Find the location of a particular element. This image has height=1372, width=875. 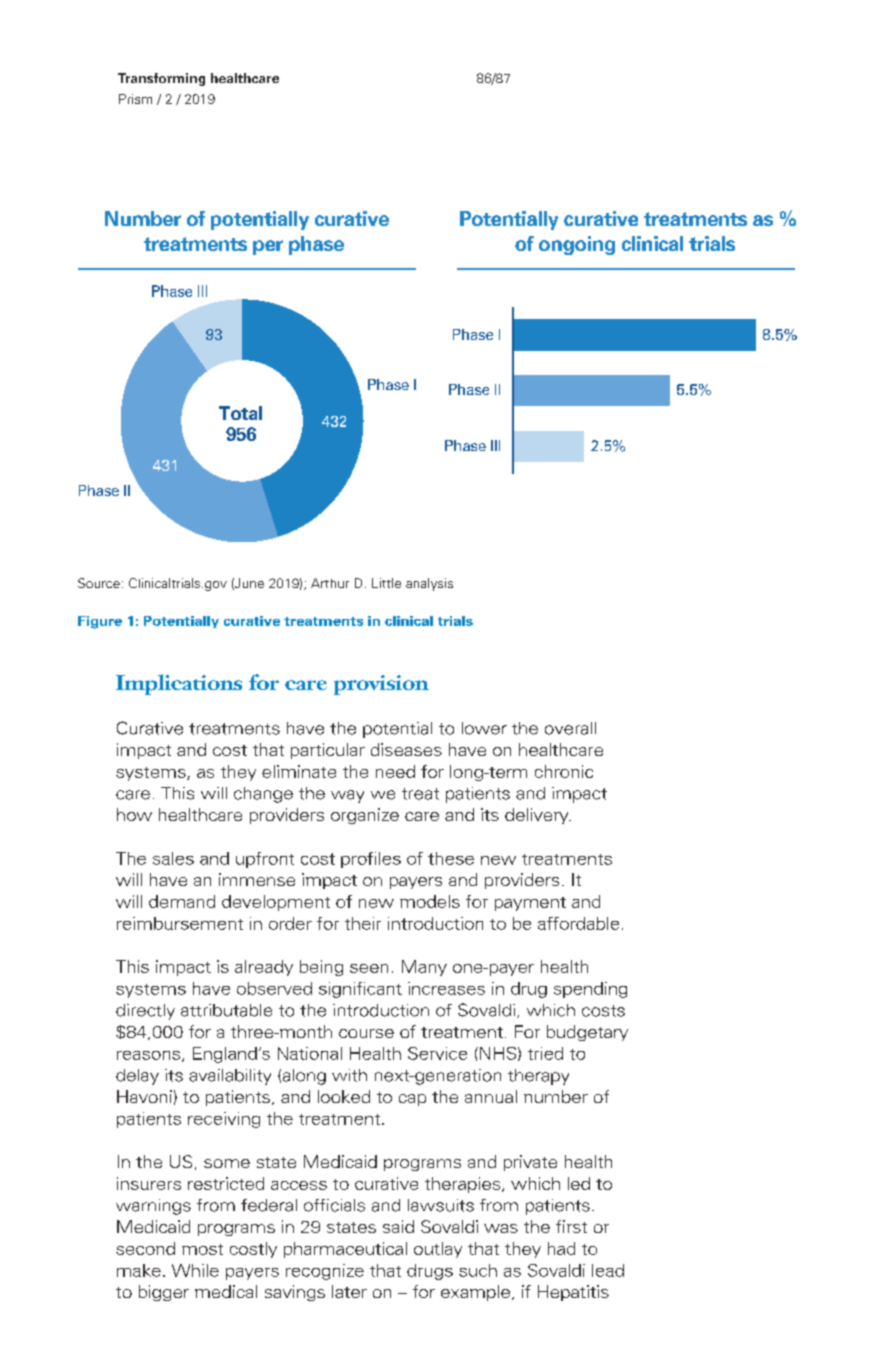

pharmaceutical is located at coordinates (345, 1250).
